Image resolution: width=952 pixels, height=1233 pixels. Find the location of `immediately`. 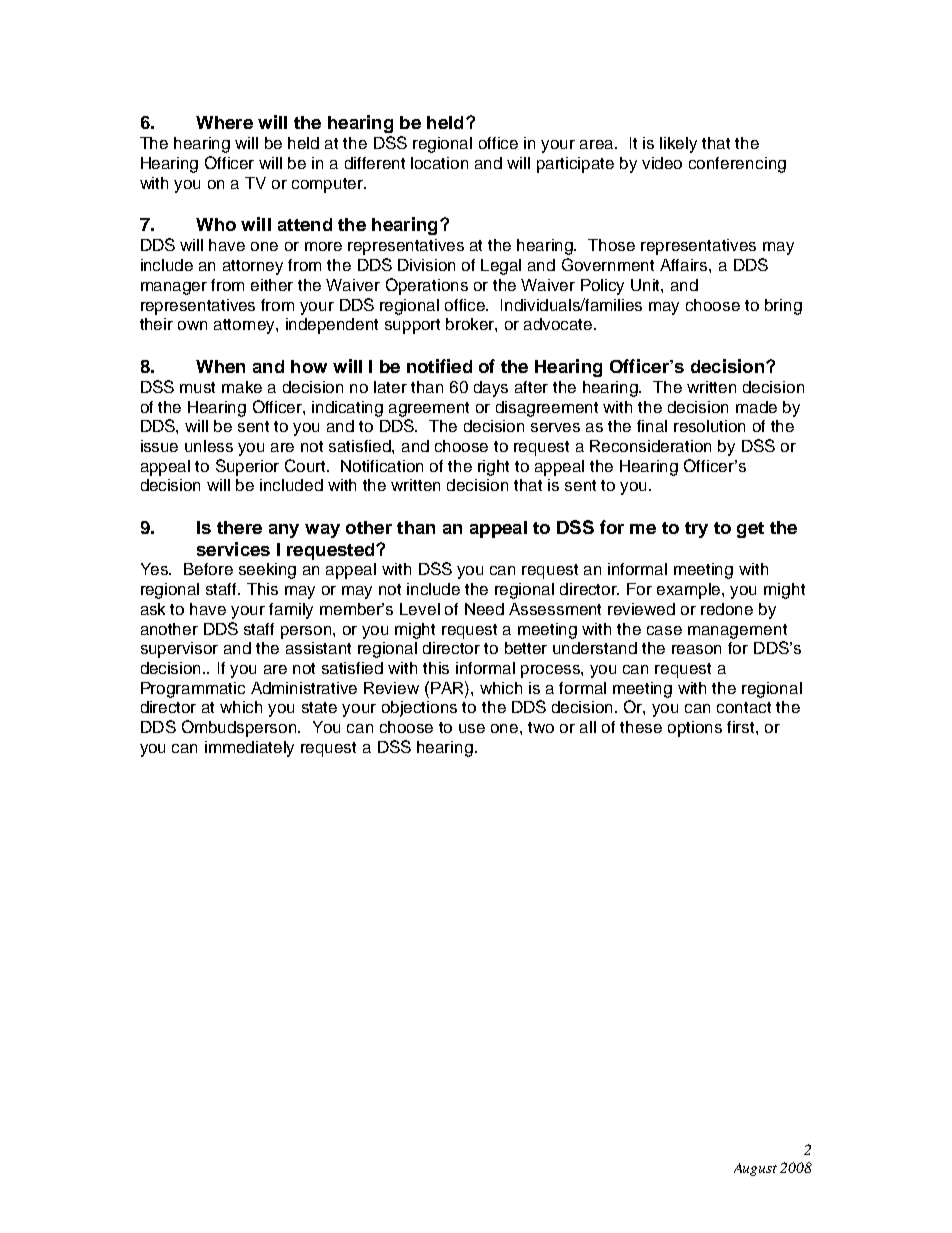

immediately is located at coordinates (249, 749).
